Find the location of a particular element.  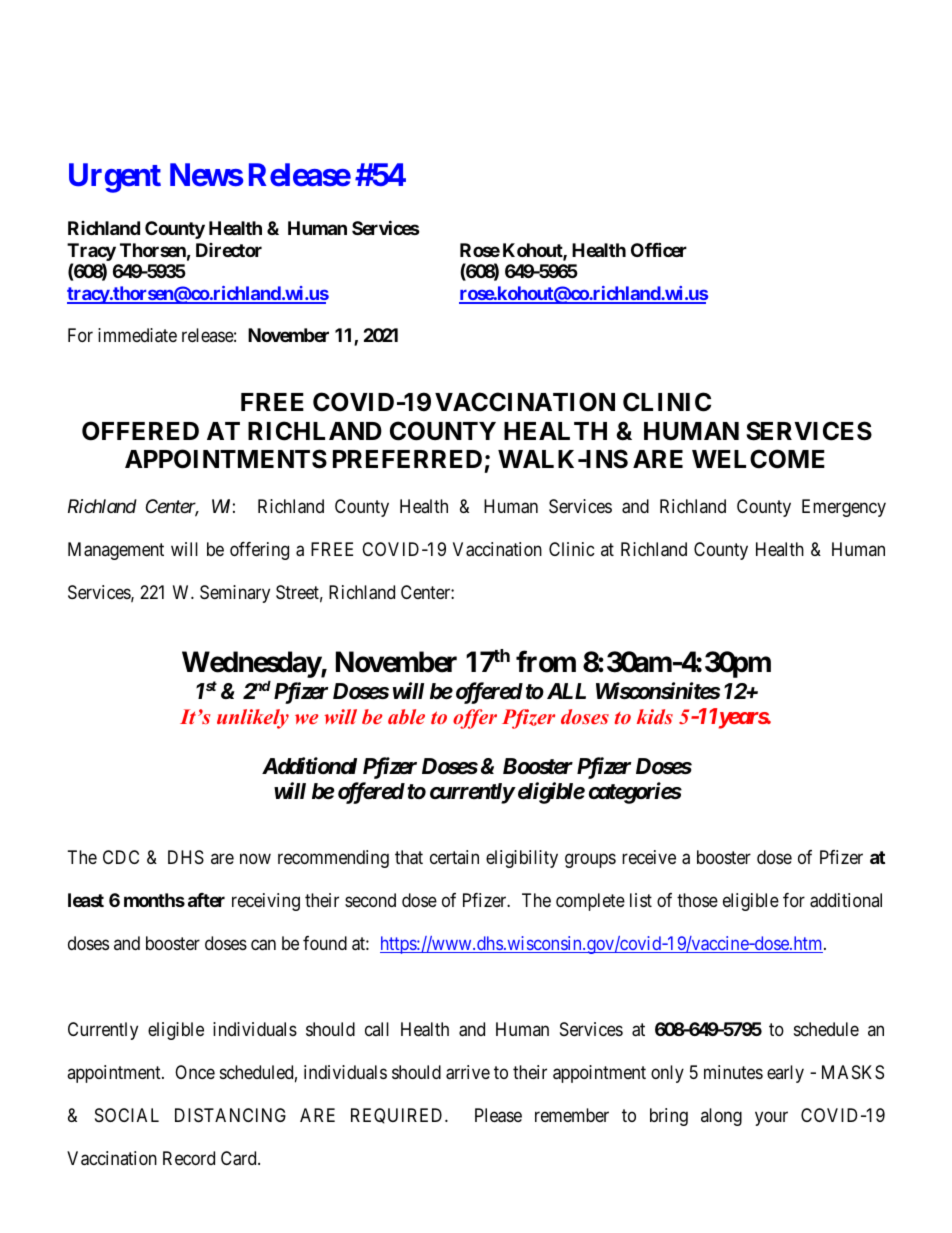

Emergency is located at coordinates (844, 508).
